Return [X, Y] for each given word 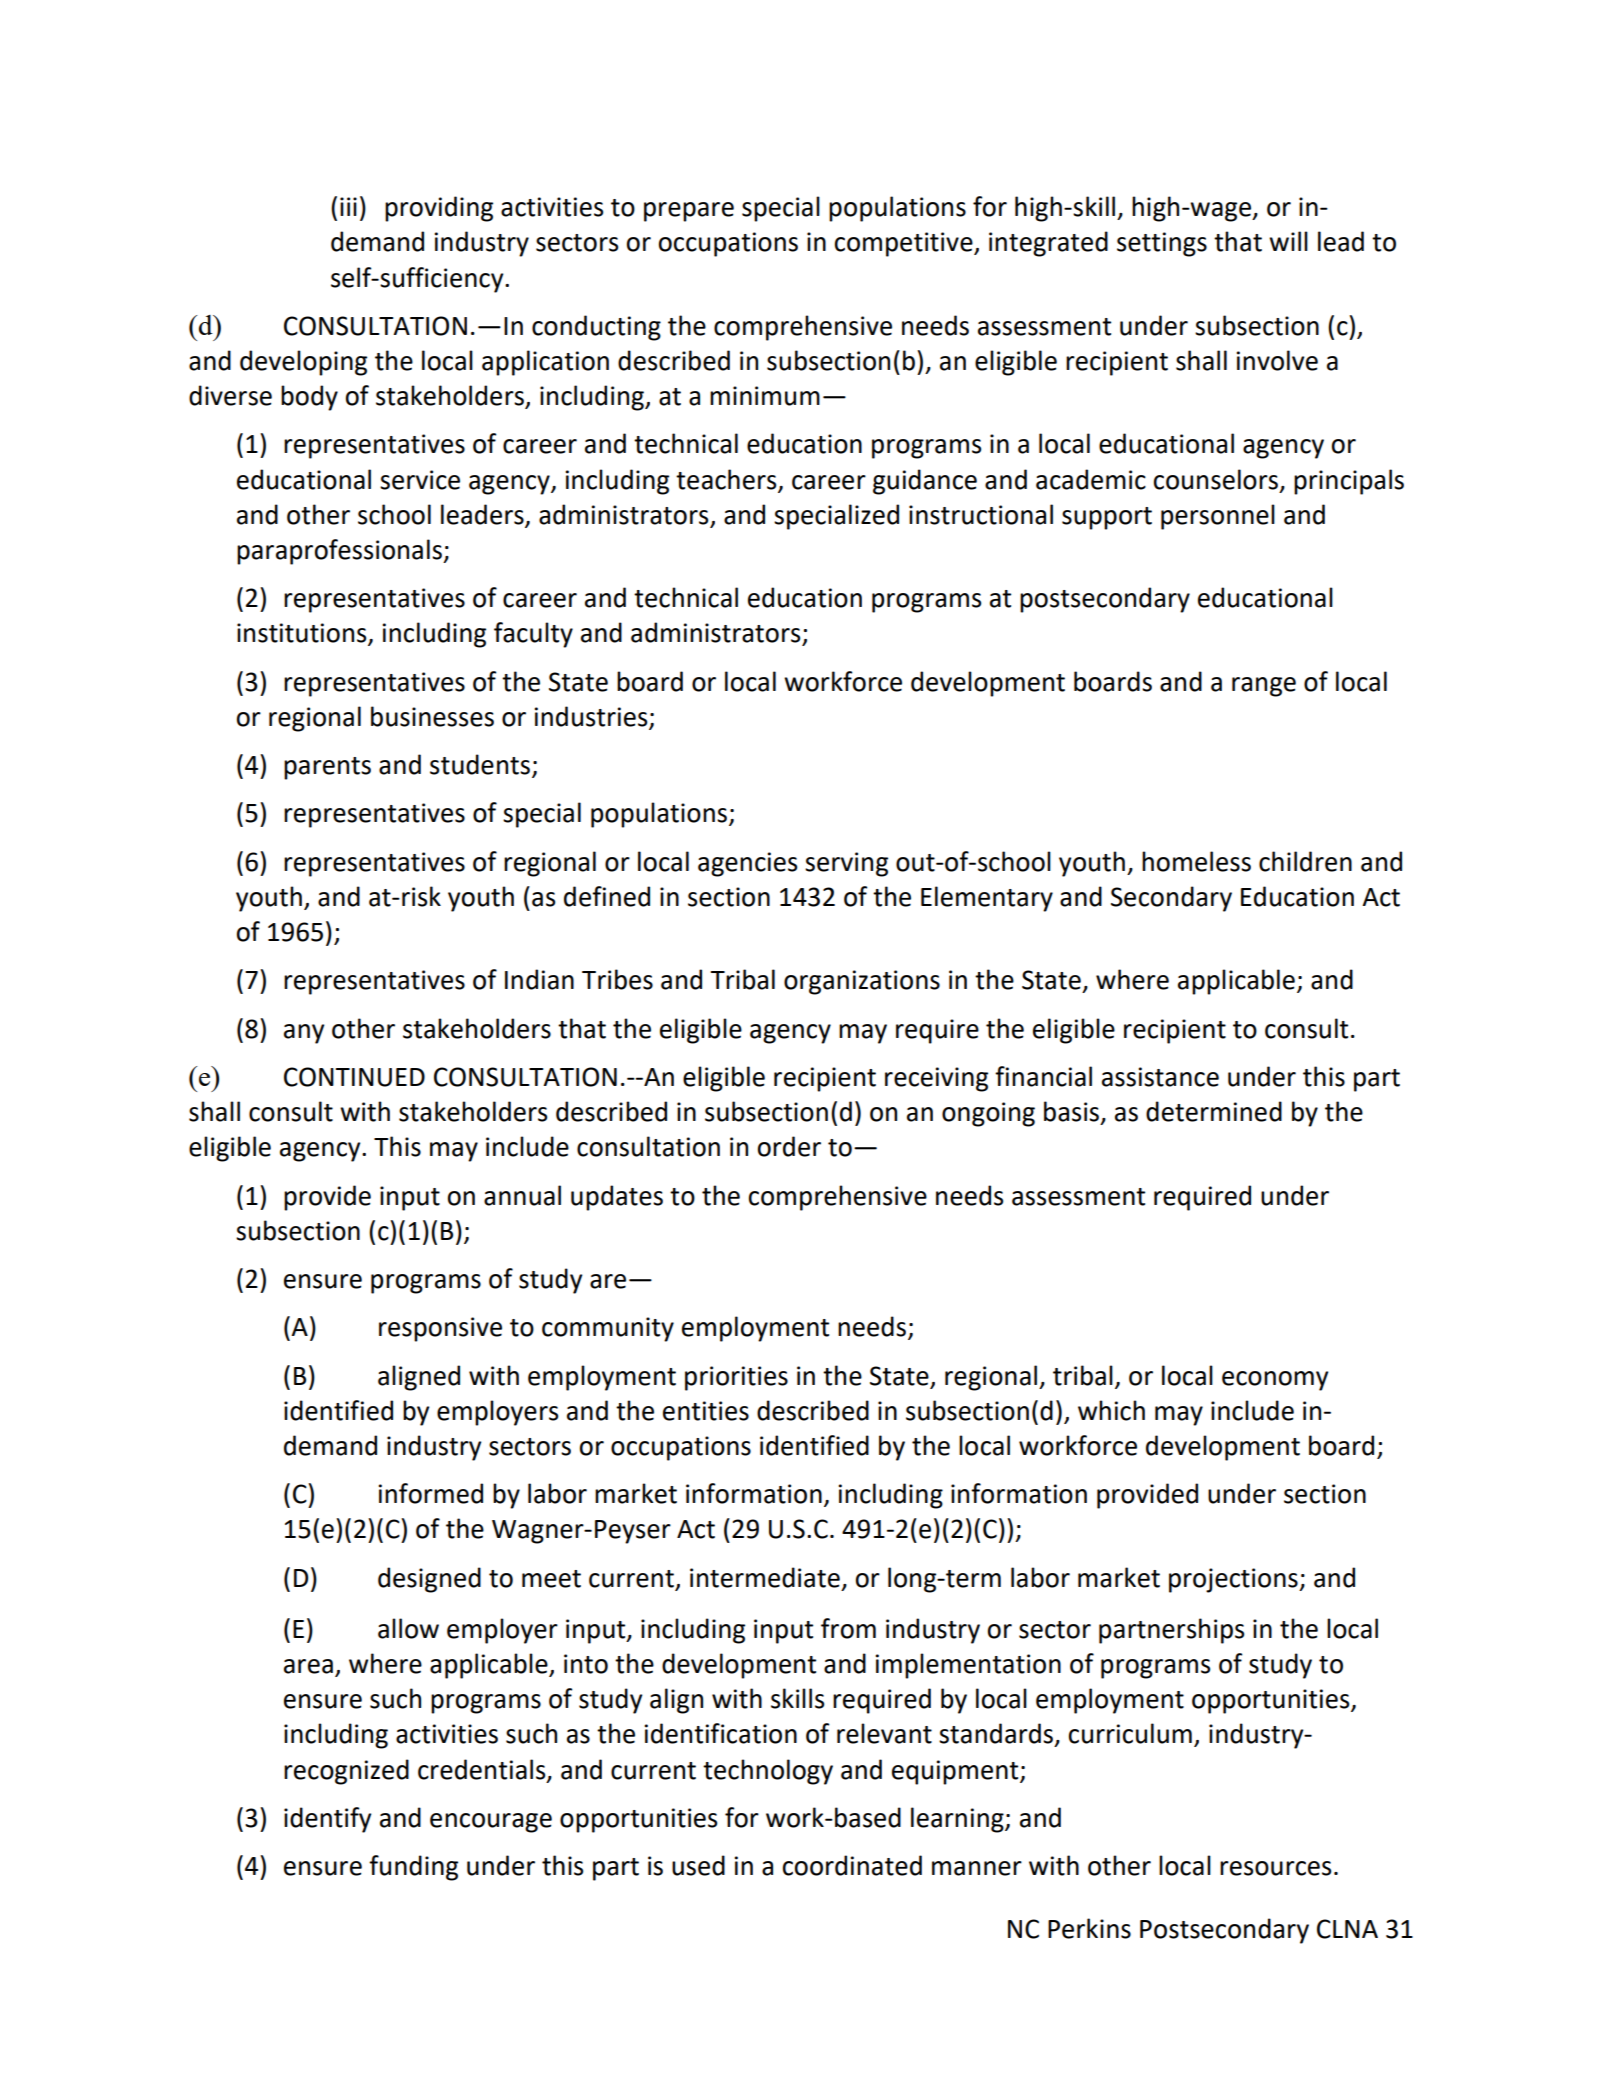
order [789, 1146]
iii [348, 206]
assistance [1160, 1077]
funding [413, 1868]
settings [1162, 244]
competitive [905, 244]
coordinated [852, 1865]
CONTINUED [354, 1077]
